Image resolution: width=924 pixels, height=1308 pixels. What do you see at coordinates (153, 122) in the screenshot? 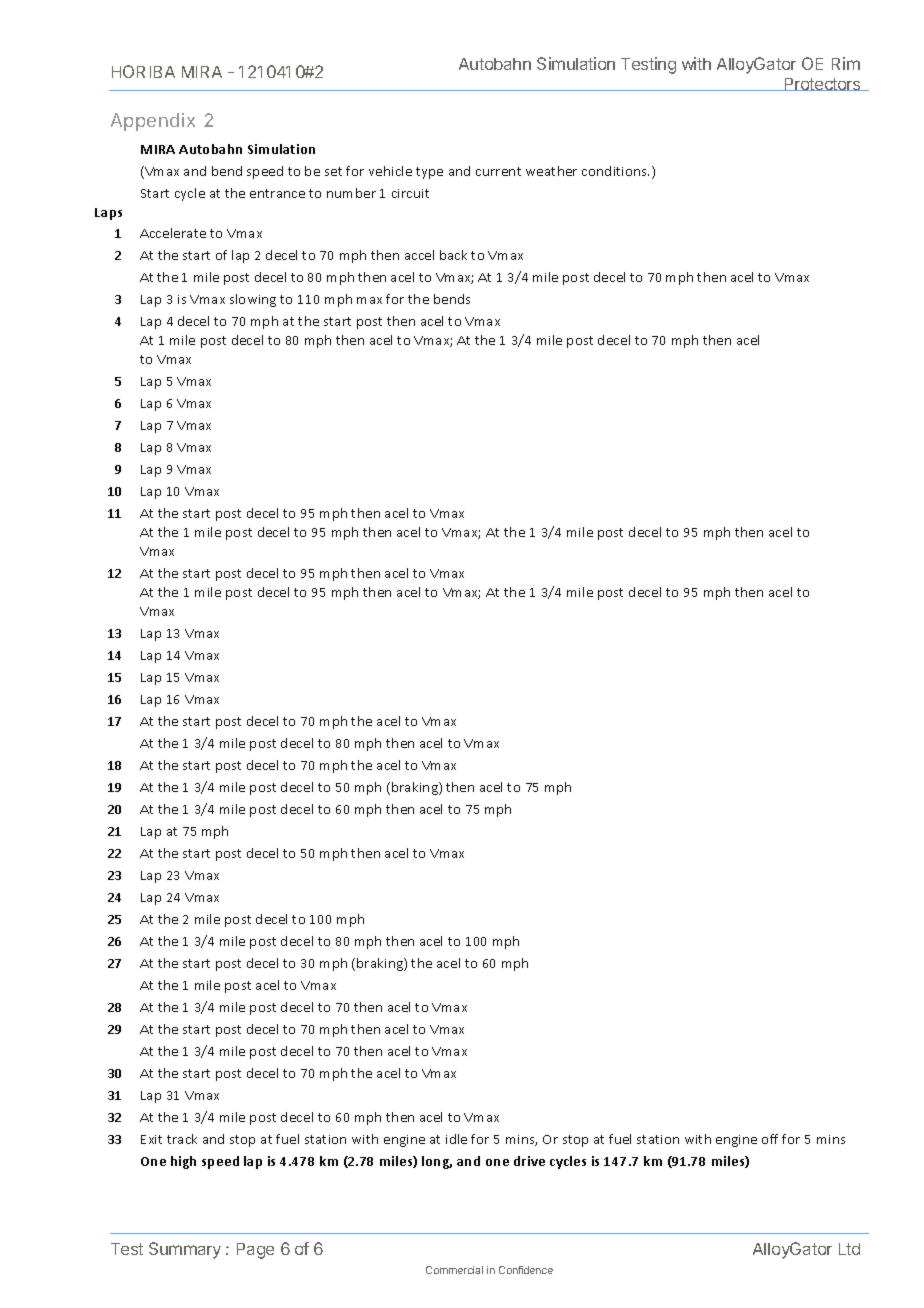
I see `Appendix` at bounding box center [153, 122].
